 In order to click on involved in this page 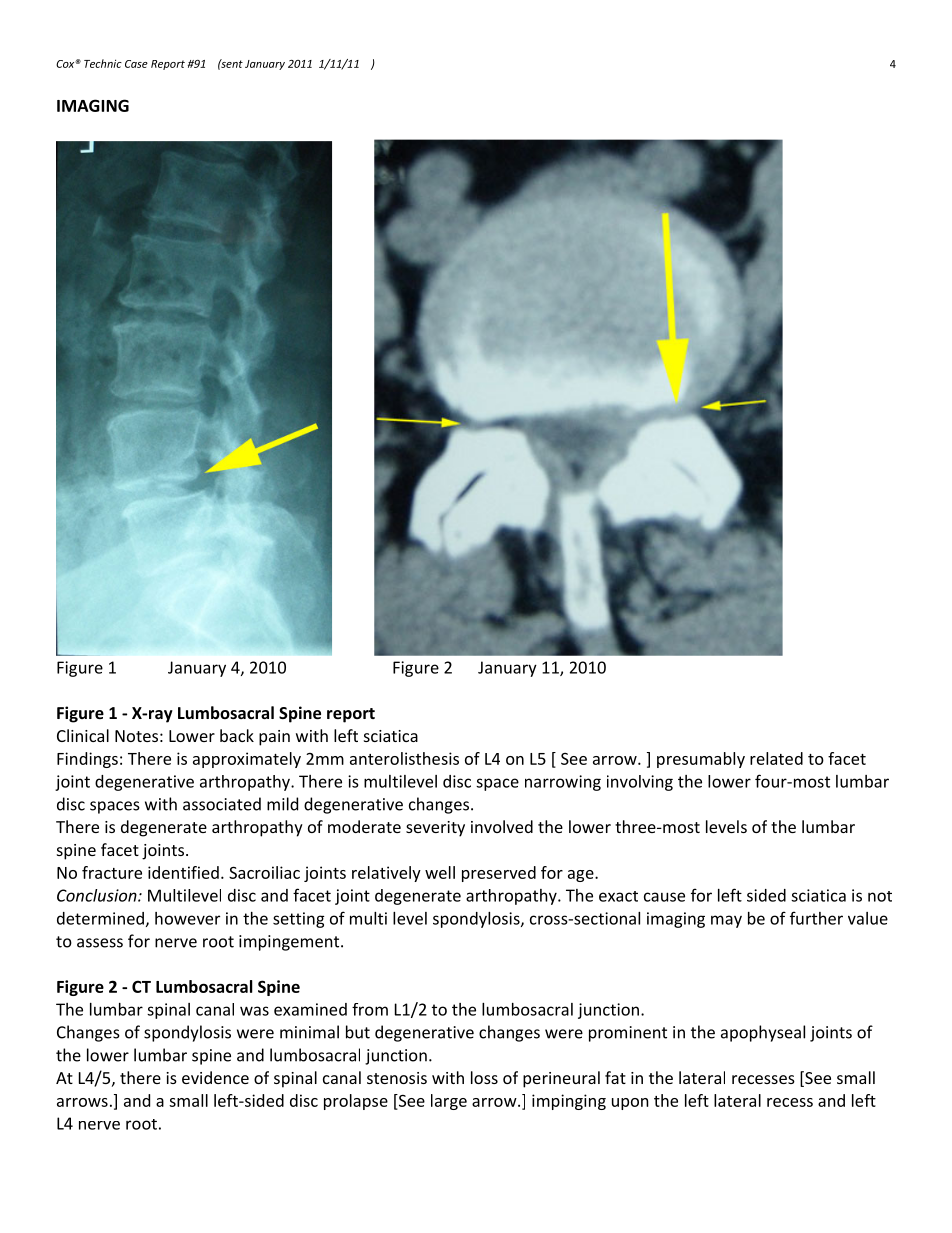, I will do `click(502, 826)`.
